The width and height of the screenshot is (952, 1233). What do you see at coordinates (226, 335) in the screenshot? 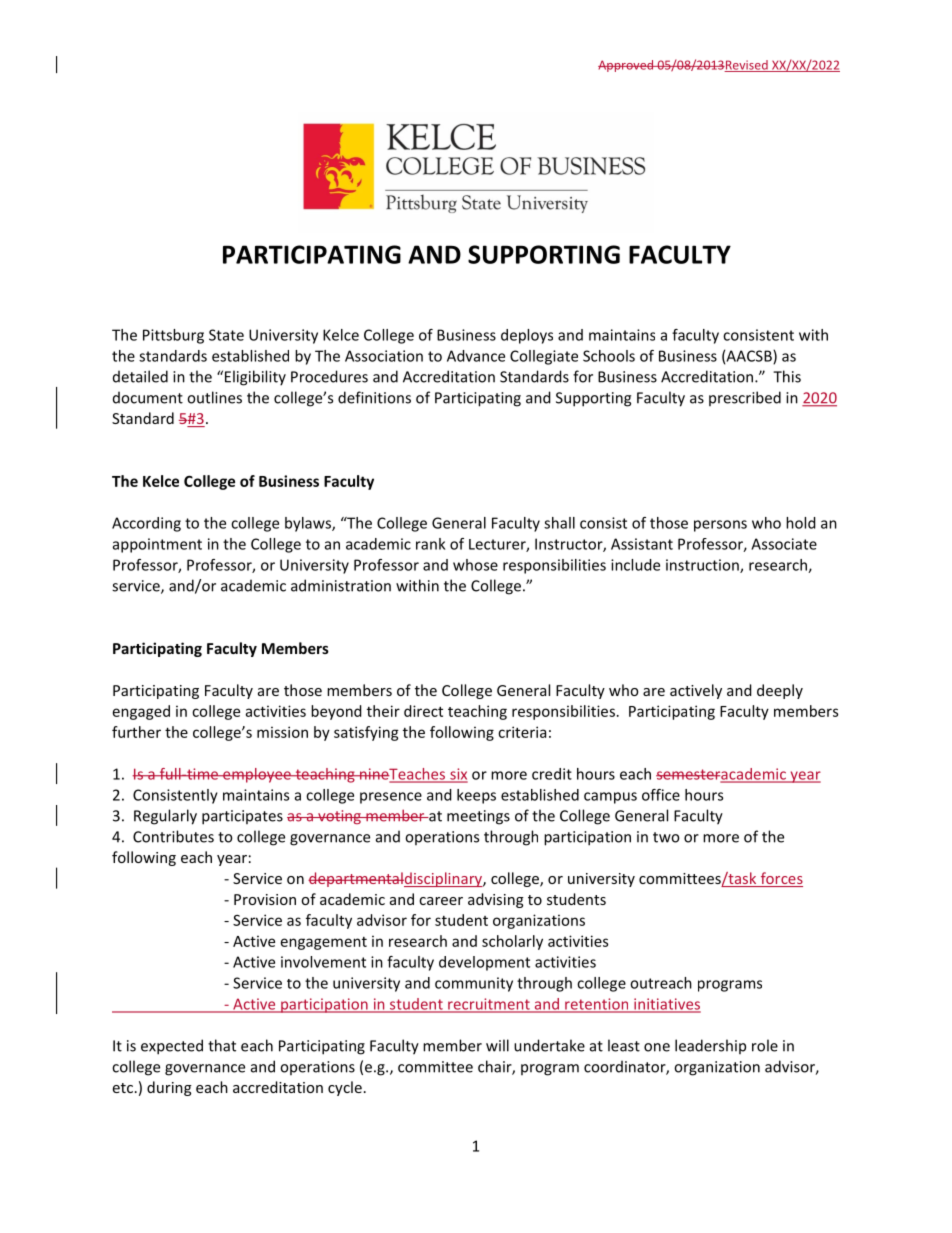
I see `State` at bounding box center [226, 335].
